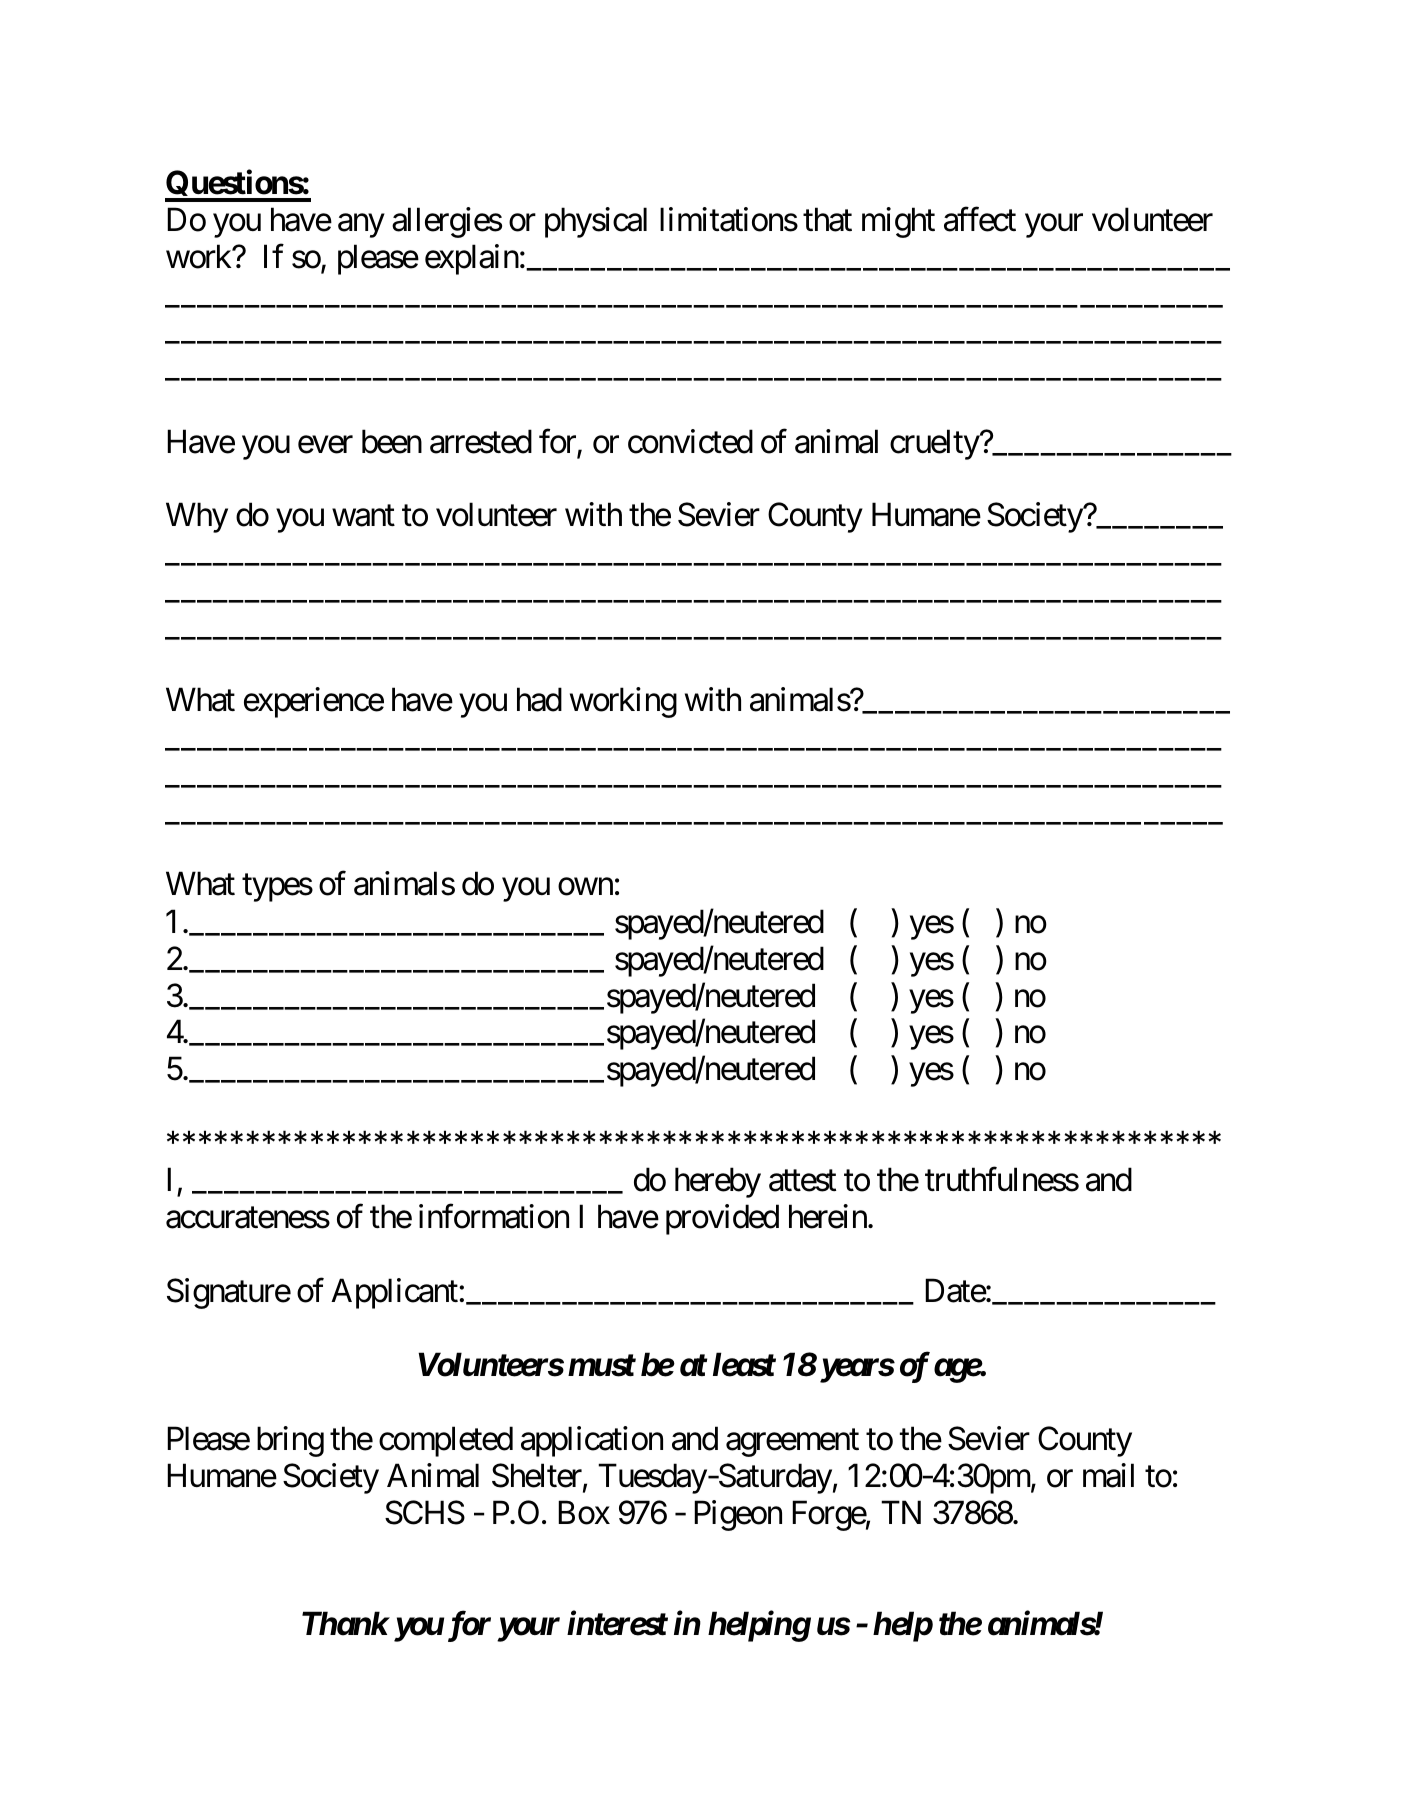 This screenshot has width=1404, height=1817. What do you see at coordinates (345, 1623) in the screenshot?
I see `Thank` at bounding box center [345, 1623].
